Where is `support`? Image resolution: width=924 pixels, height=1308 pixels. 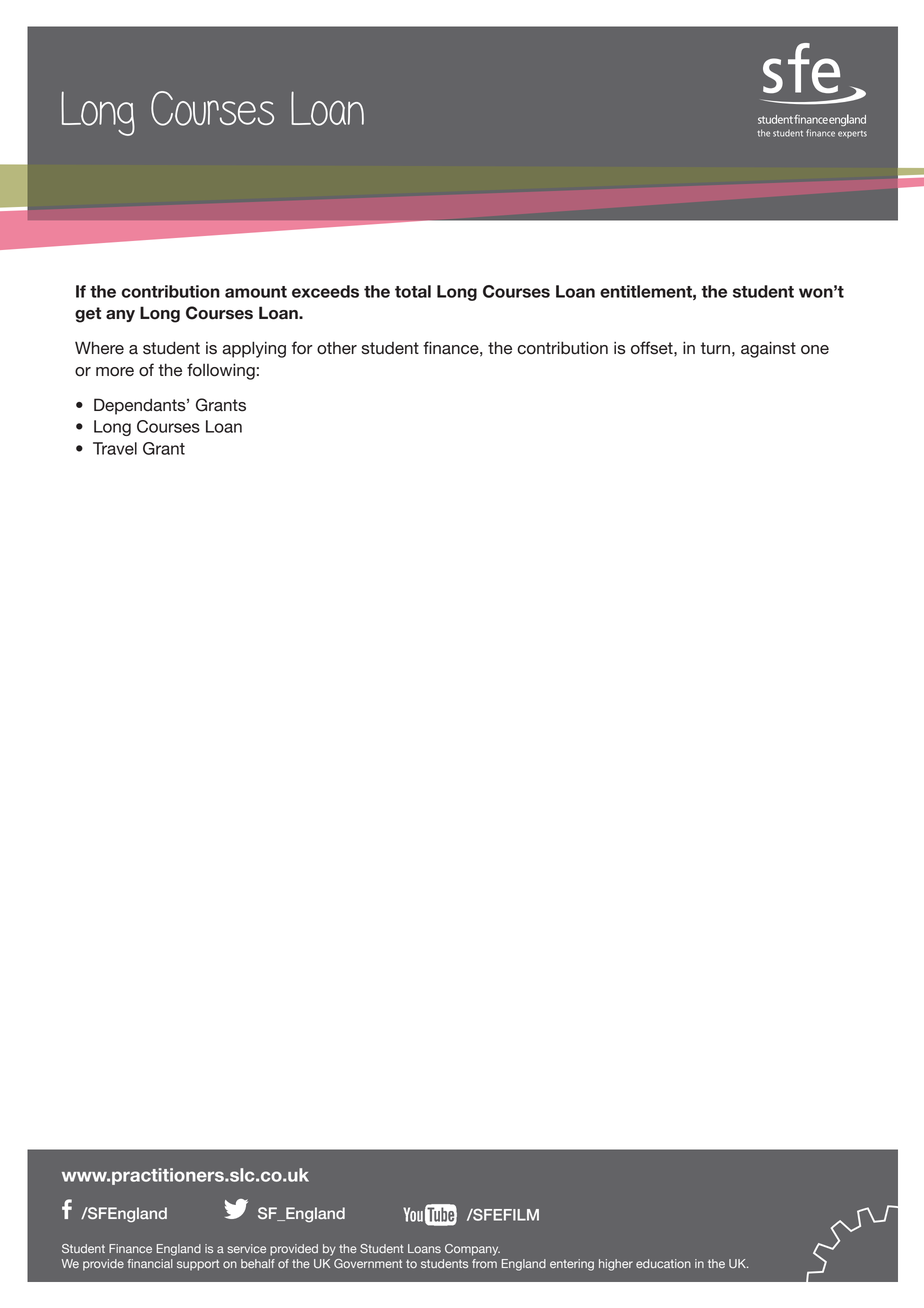
support is located at coordinates (198, 1265).
